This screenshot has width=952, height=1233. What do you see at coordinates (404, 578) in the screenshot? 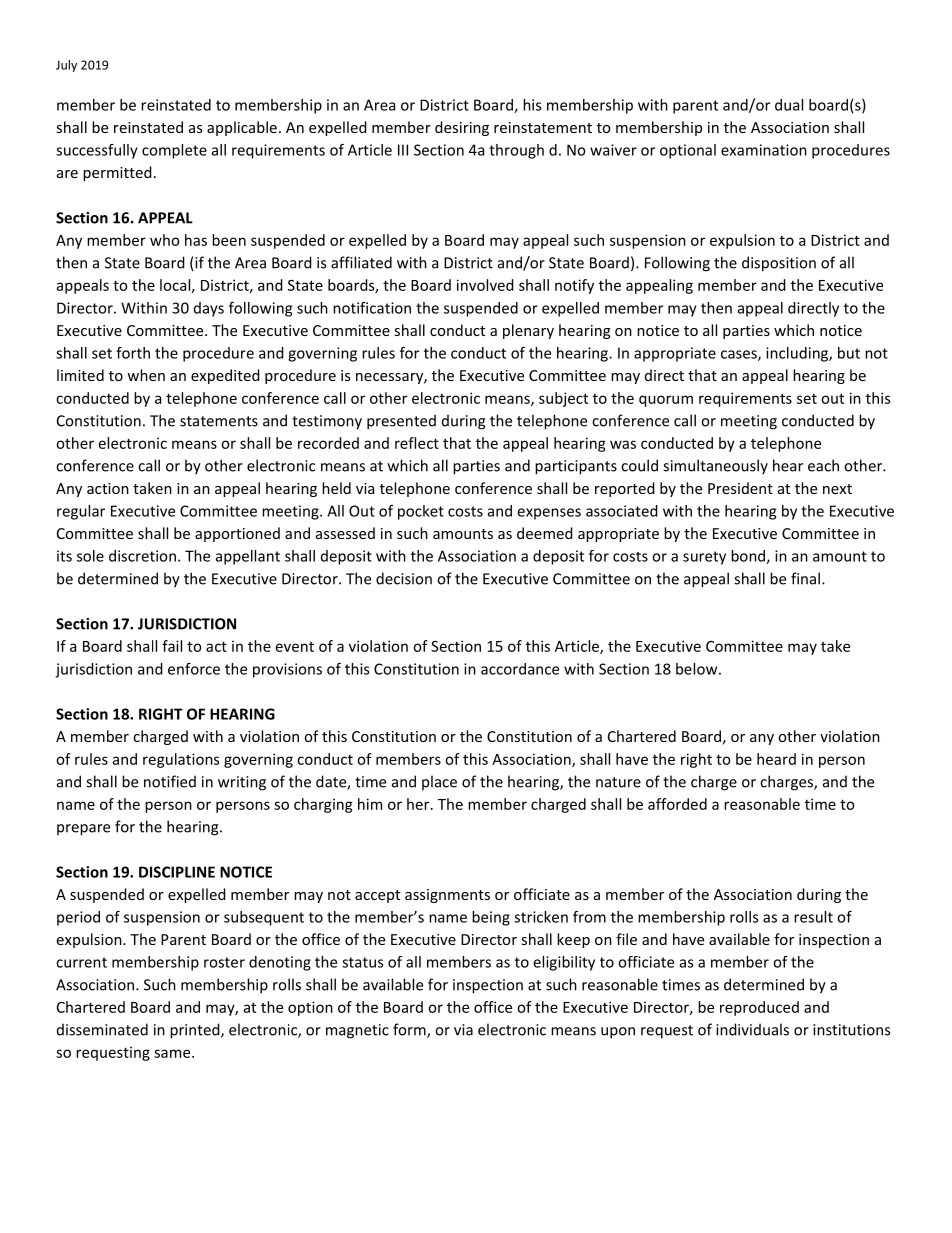
I see `decision` at bounding box center [404, 578].
